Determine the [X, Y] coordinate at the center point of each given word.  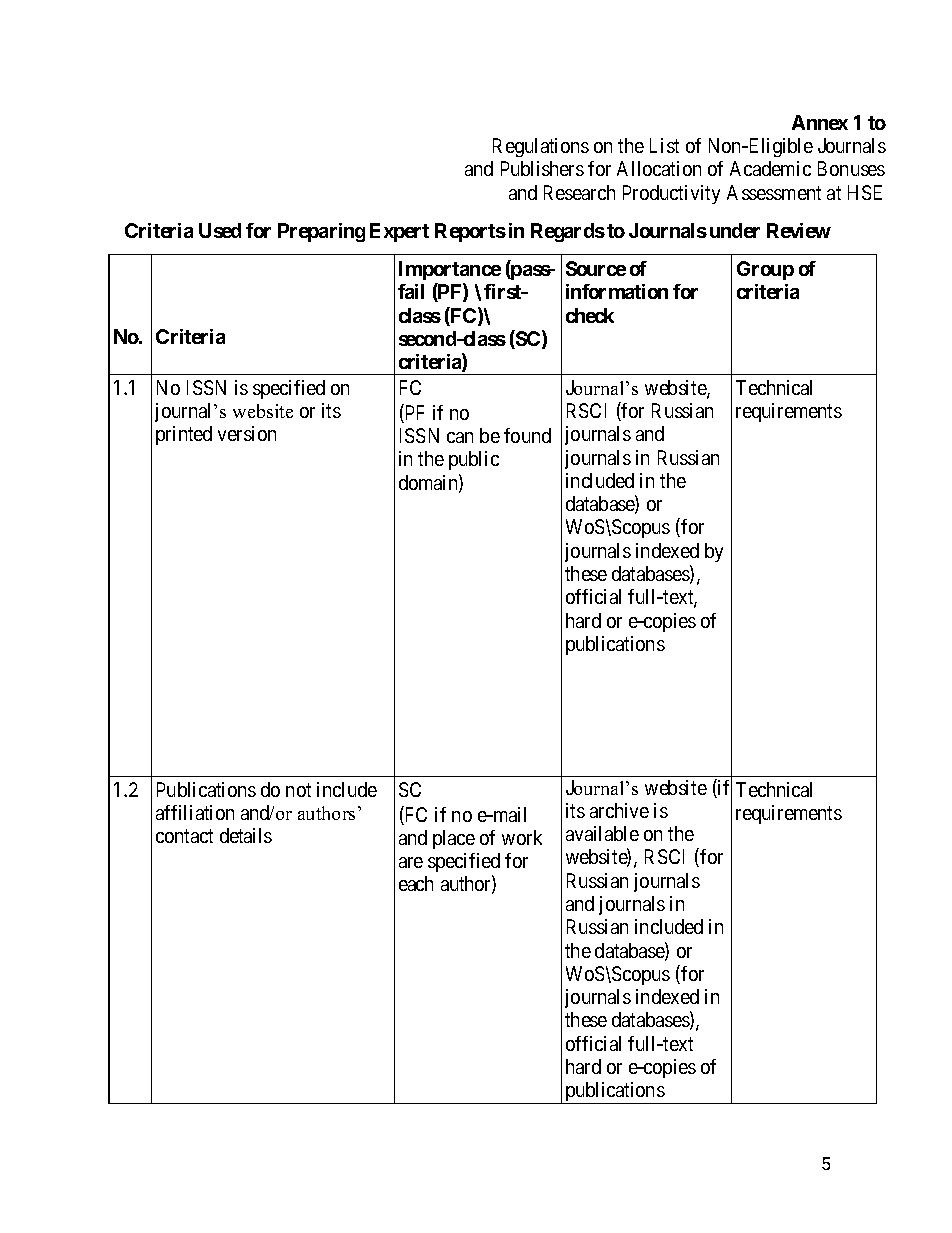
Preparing [321, 232]
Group [765, 270]
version [247, 433]
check [590, 315]
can [460, 437]
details [246, 835]
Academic [770, 168]
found [527, 435]
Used [220, 230]
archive [619, 810]
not [298, 790]
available [602, 833]
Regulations [541, 147]
